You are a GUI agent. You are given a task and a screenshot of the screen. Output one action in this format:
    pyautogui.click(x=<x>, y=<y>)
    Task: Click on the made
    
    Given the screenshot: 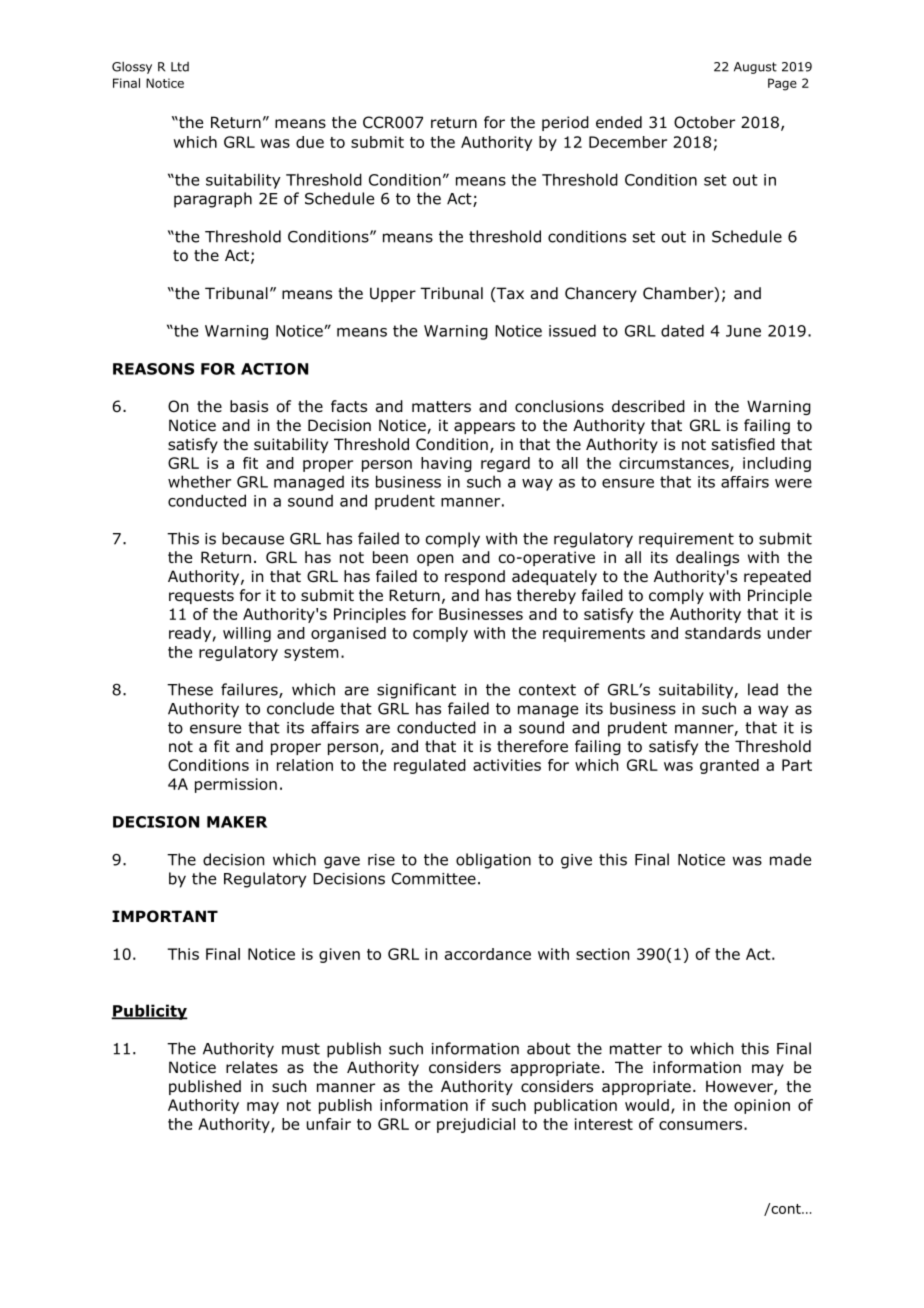 What is the action you would take?
    pyautogui.click(x=790, y=859)
